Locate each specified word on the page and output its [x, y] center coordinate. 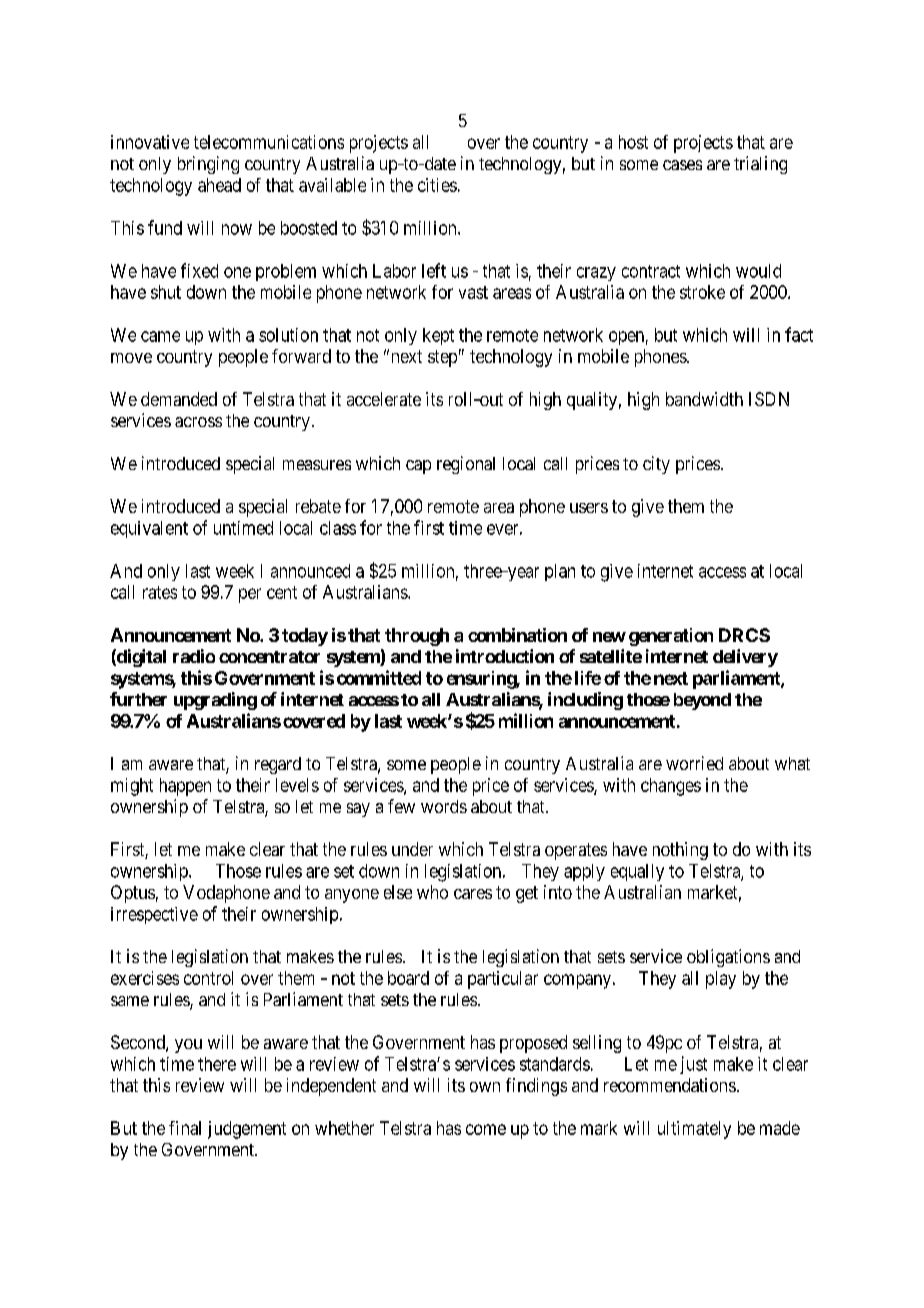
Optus [133, 894]
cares [473, 894]
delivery [745, 658]
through [417, 637]
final [185, 1128]
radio [194, 656]
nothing [680, 851]
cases [682, 165]
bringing [208, 165]
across [198, 422]
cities [437, 185]
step [442, 358]
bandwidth [704, 399]
